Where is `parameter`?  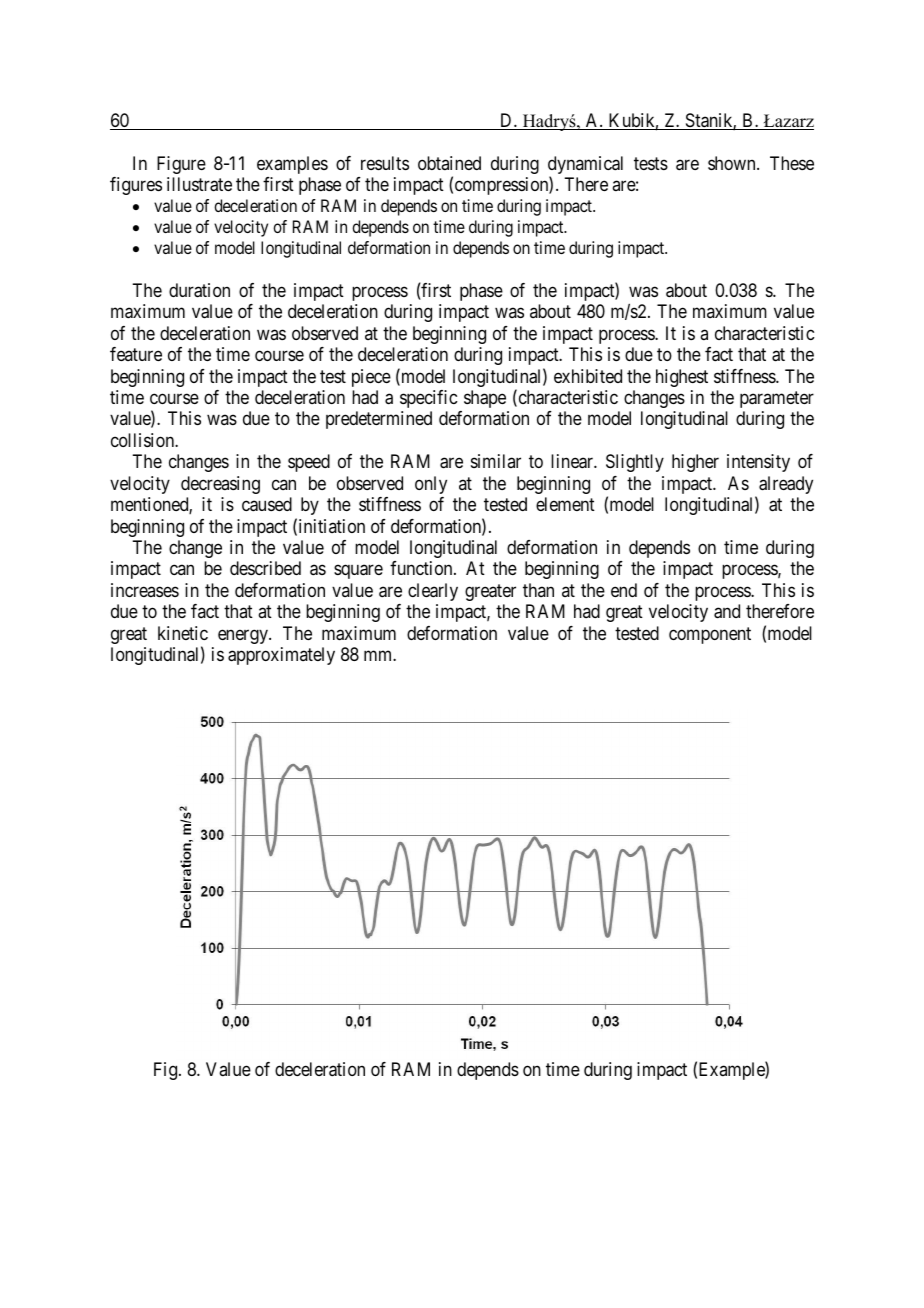
parameter is located at coordinates (777, 399).
